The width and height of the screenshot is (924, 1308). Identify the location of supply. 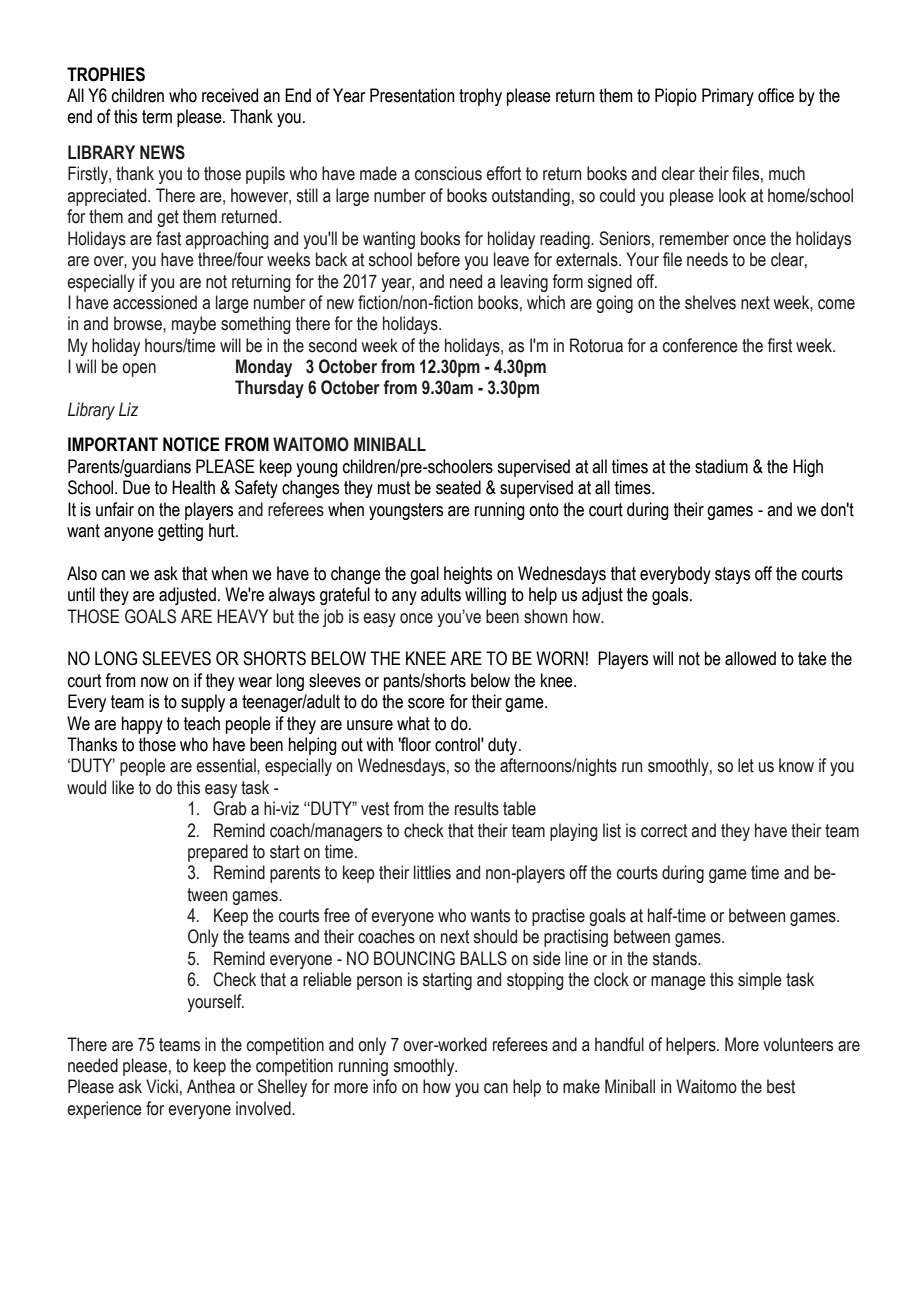
(203, 703).
